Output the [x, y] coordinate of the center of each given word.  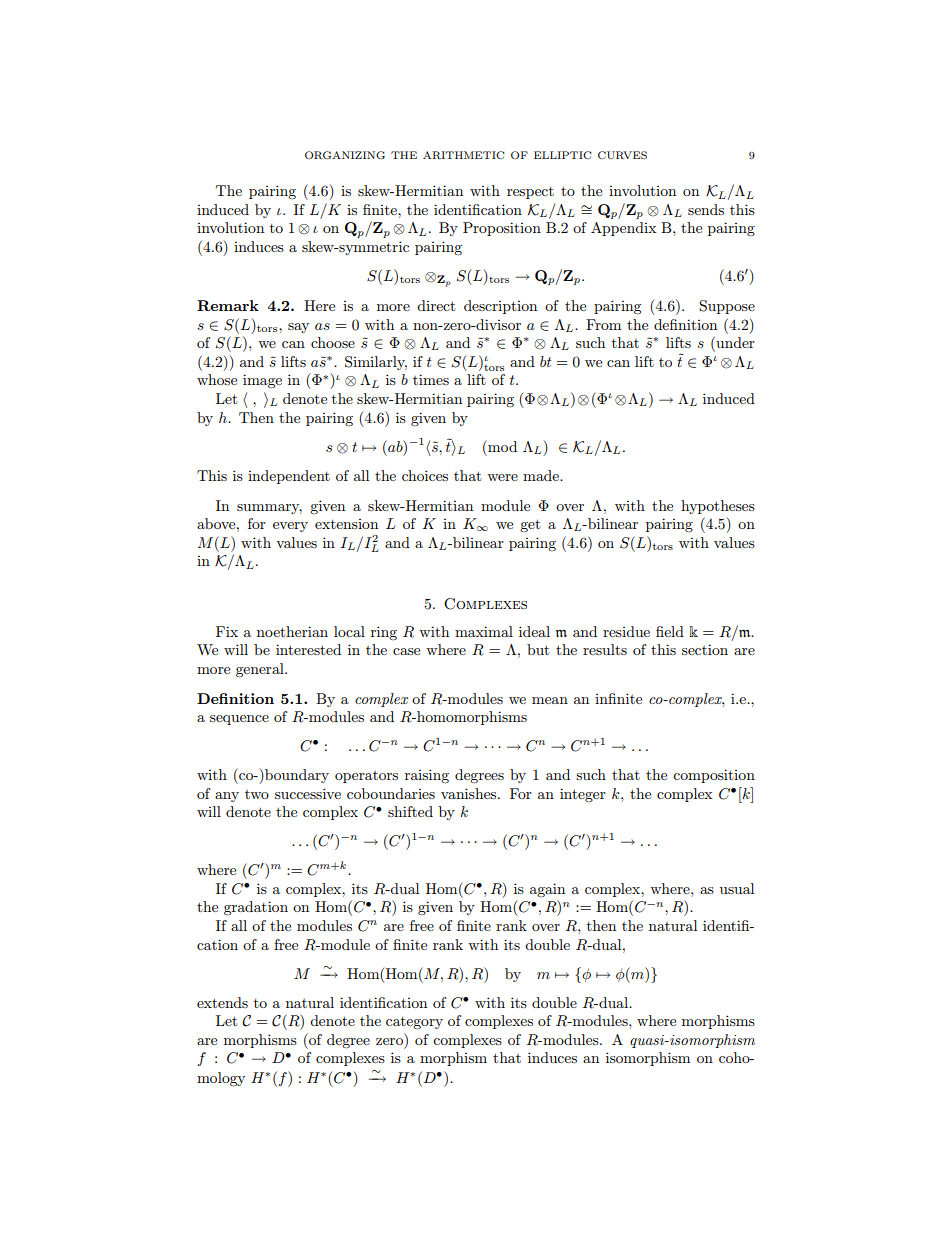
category [414, 1023]
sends [706, 209]
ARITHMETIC [463, 155]
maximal [484, 631]
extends [222, 1002]
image [262, 381]
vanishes [470, 793]
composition [714, 776]
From [603, 324]
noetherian [292, 631]
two [257, 794]
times [431, 379]
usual [737, 888]
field [670, 631]
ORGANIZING [345, 155]
